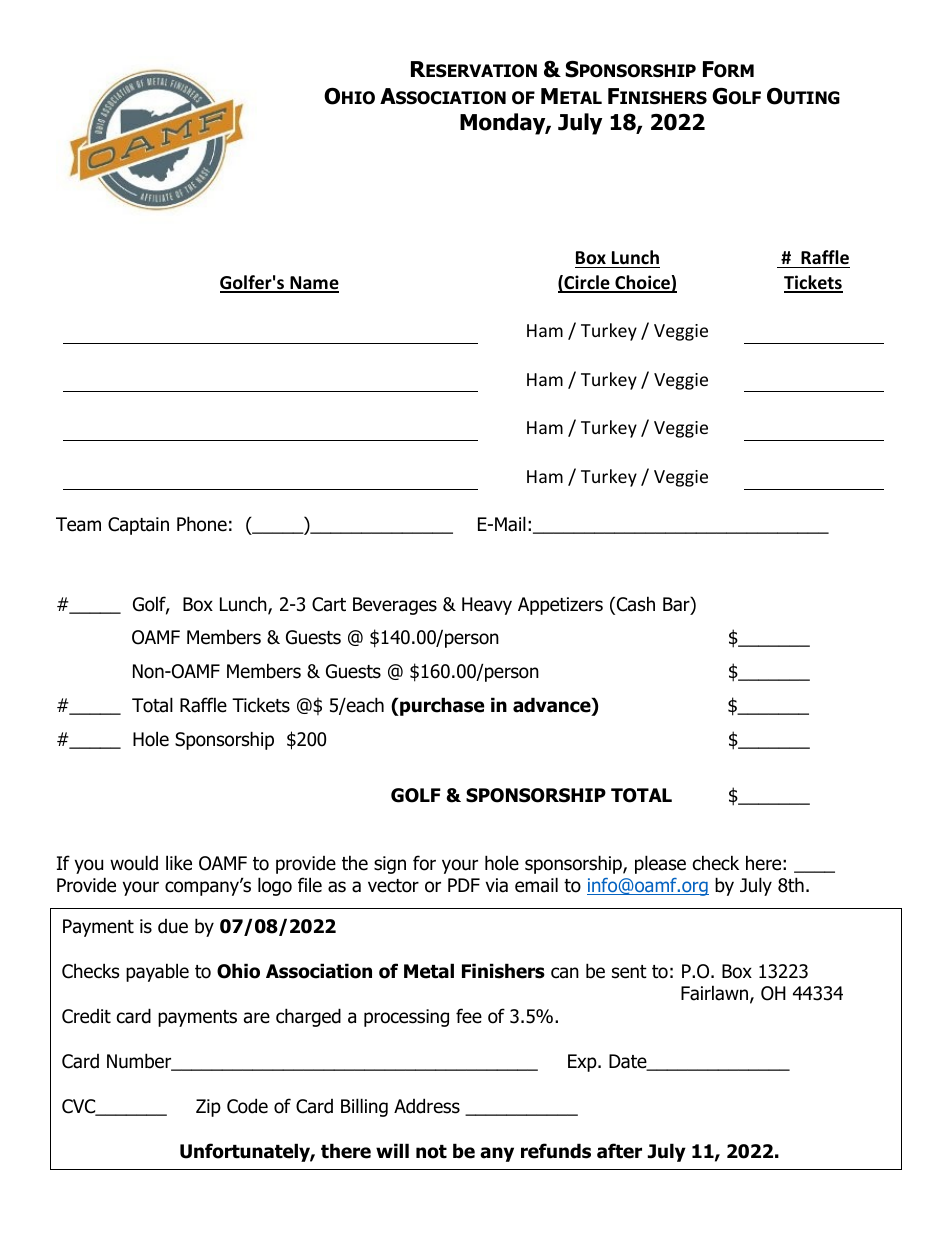 This screenshot has height=1233, width=952. Describe the element at coordinates (134, 863) in the screenshot. I see `would` at that location.
